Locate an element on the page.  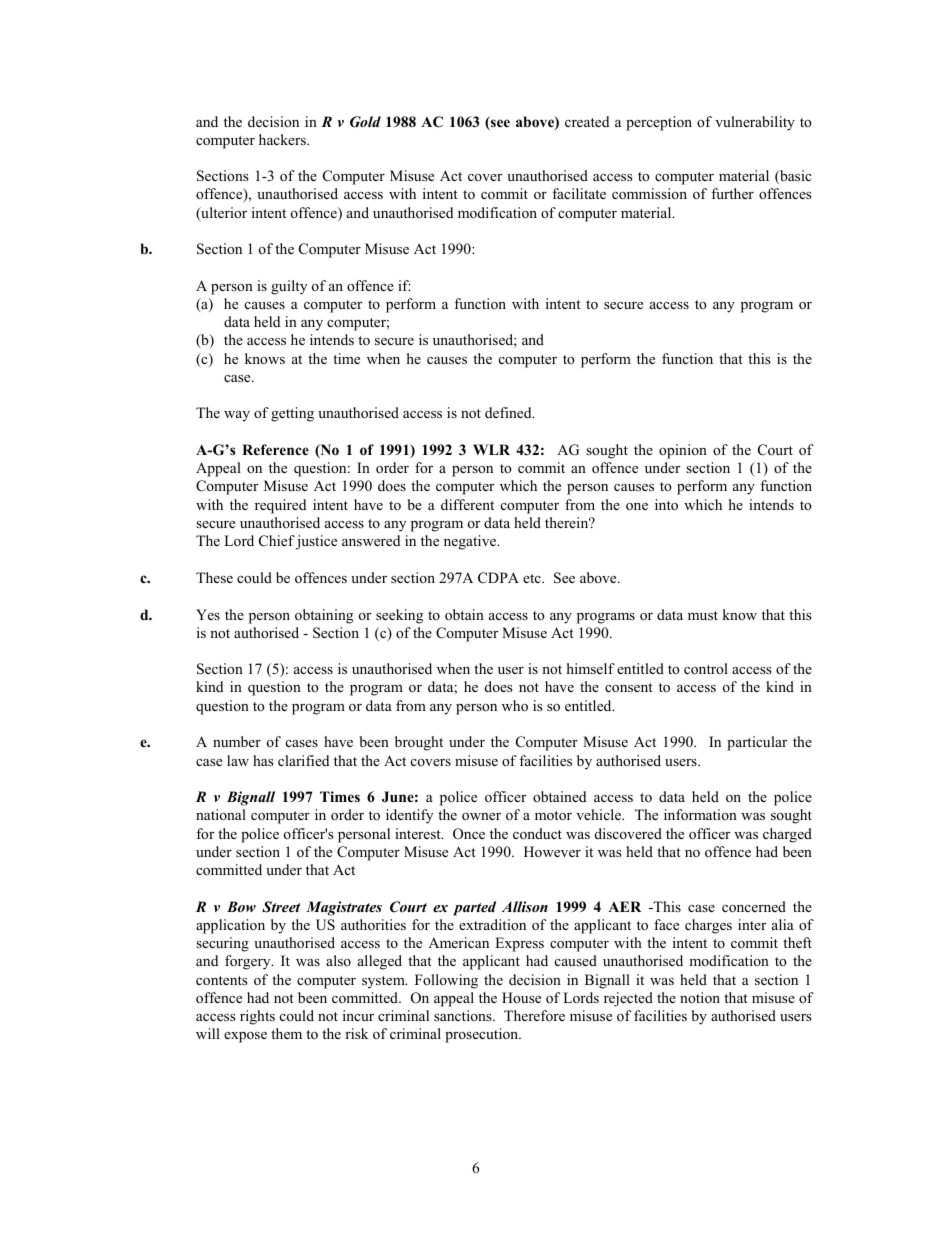
hackers is located at coordinates (283, 139).
